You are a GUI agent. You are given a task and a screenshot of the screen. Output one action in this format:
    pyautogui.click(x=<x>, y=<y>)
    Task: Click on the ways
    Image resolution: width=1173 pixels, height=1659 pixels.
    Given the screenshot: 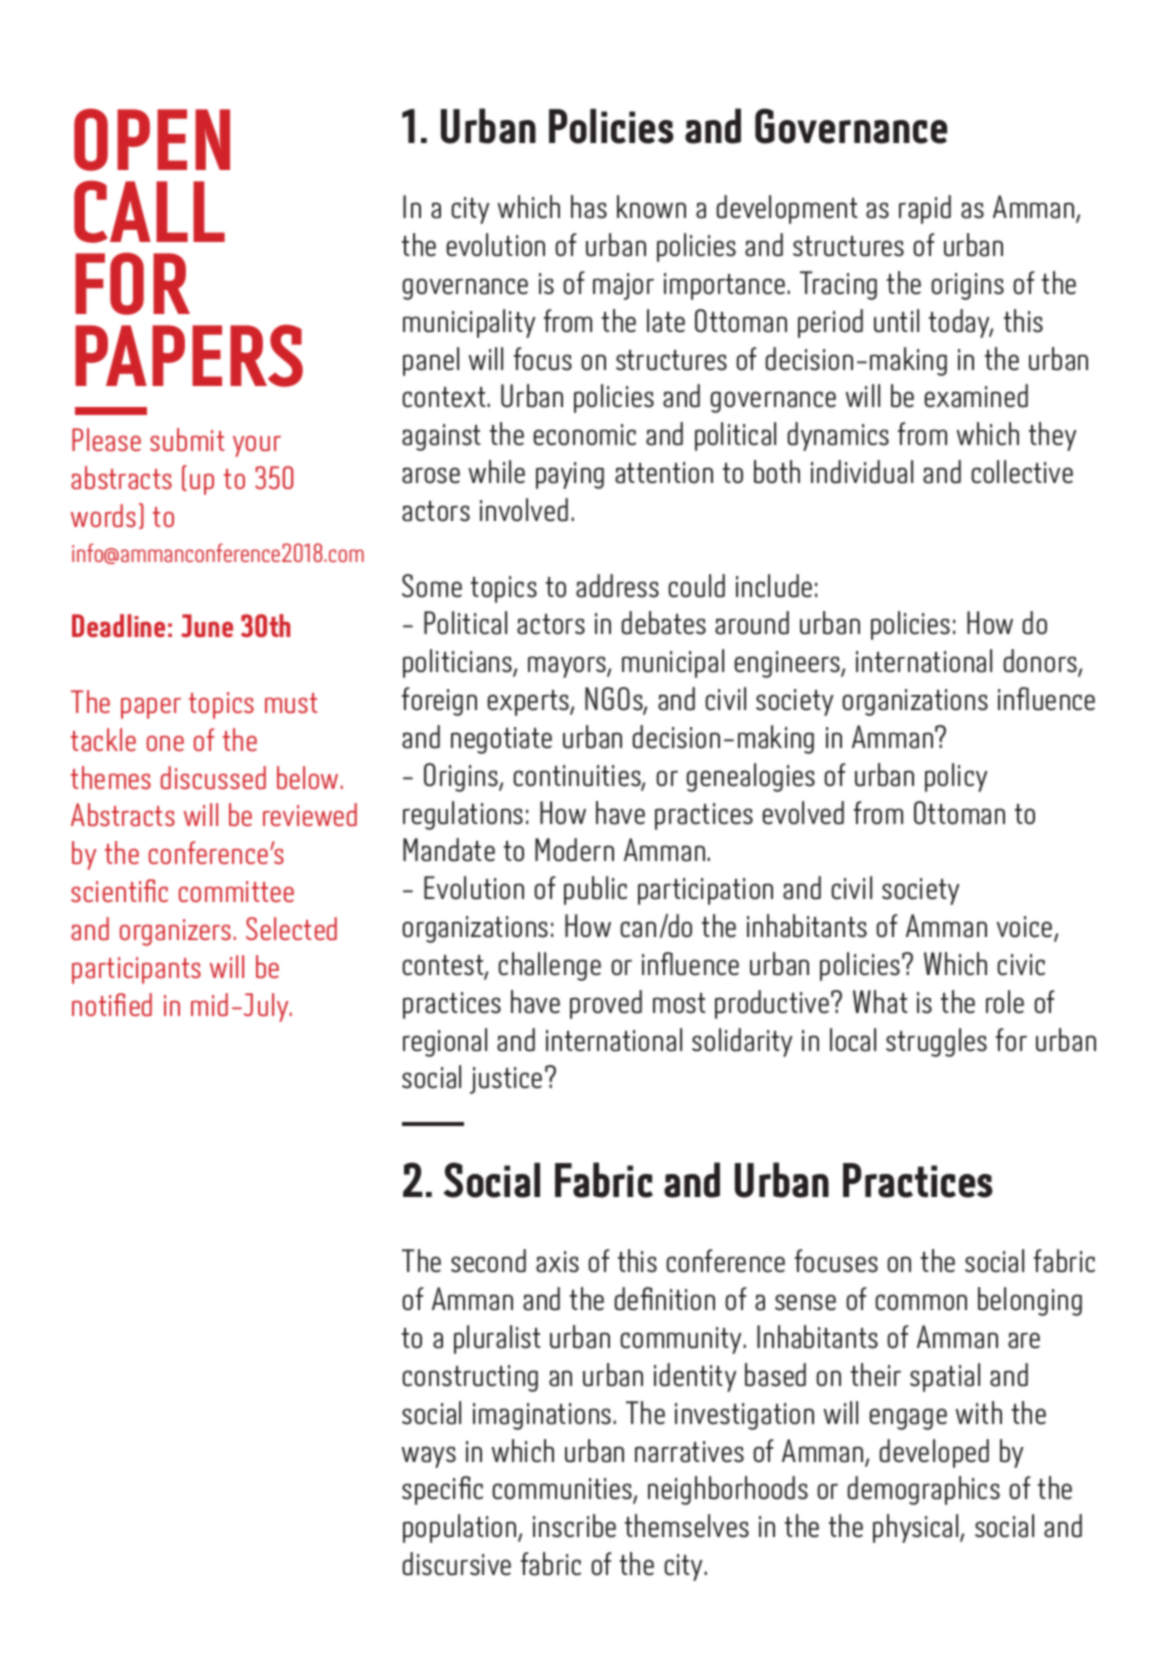 What is the action you would take?
    pyautogui.click(x=429, y=1457)
